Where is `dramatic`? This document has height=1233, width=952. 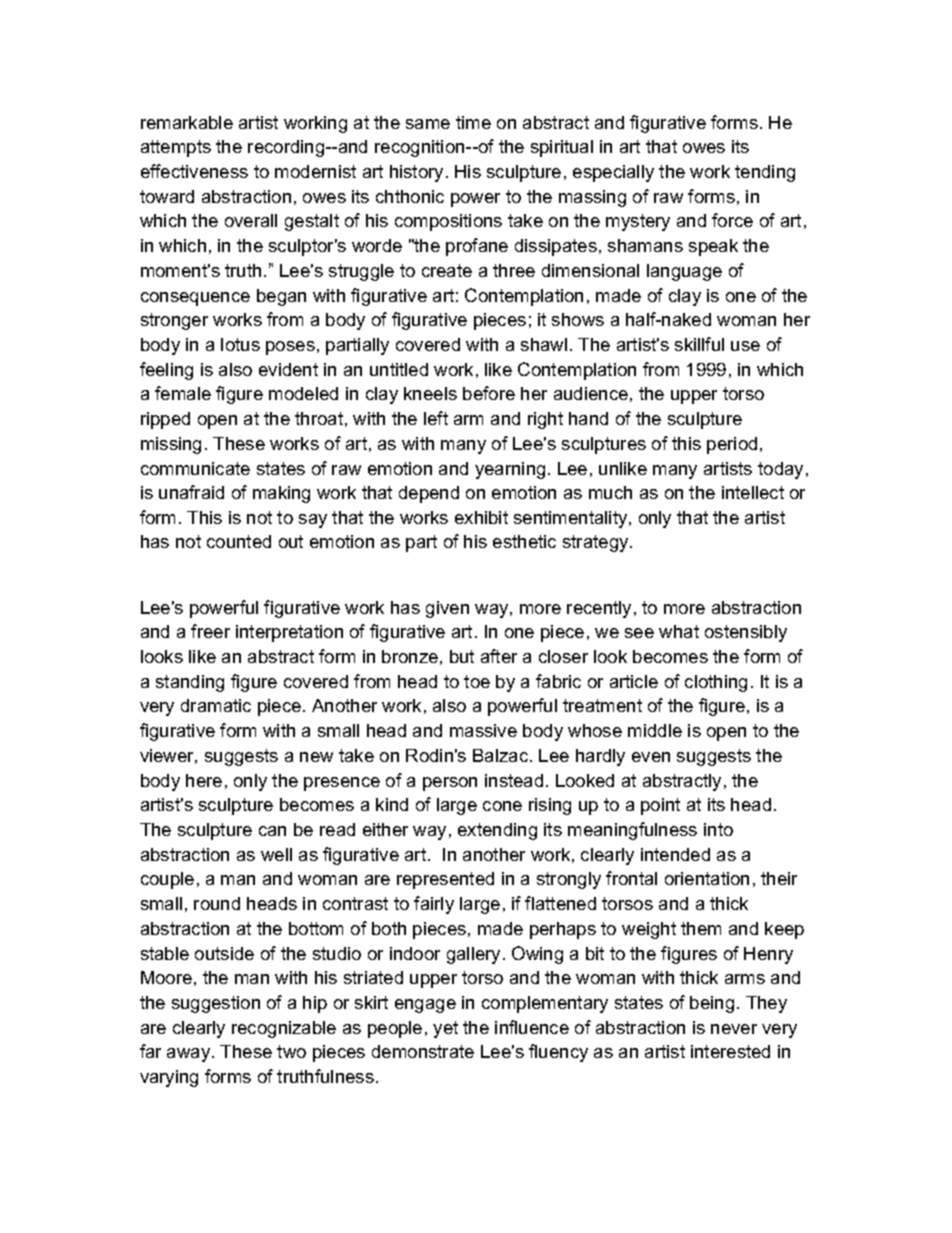 dramatic is located at coordinates (216, 705).
